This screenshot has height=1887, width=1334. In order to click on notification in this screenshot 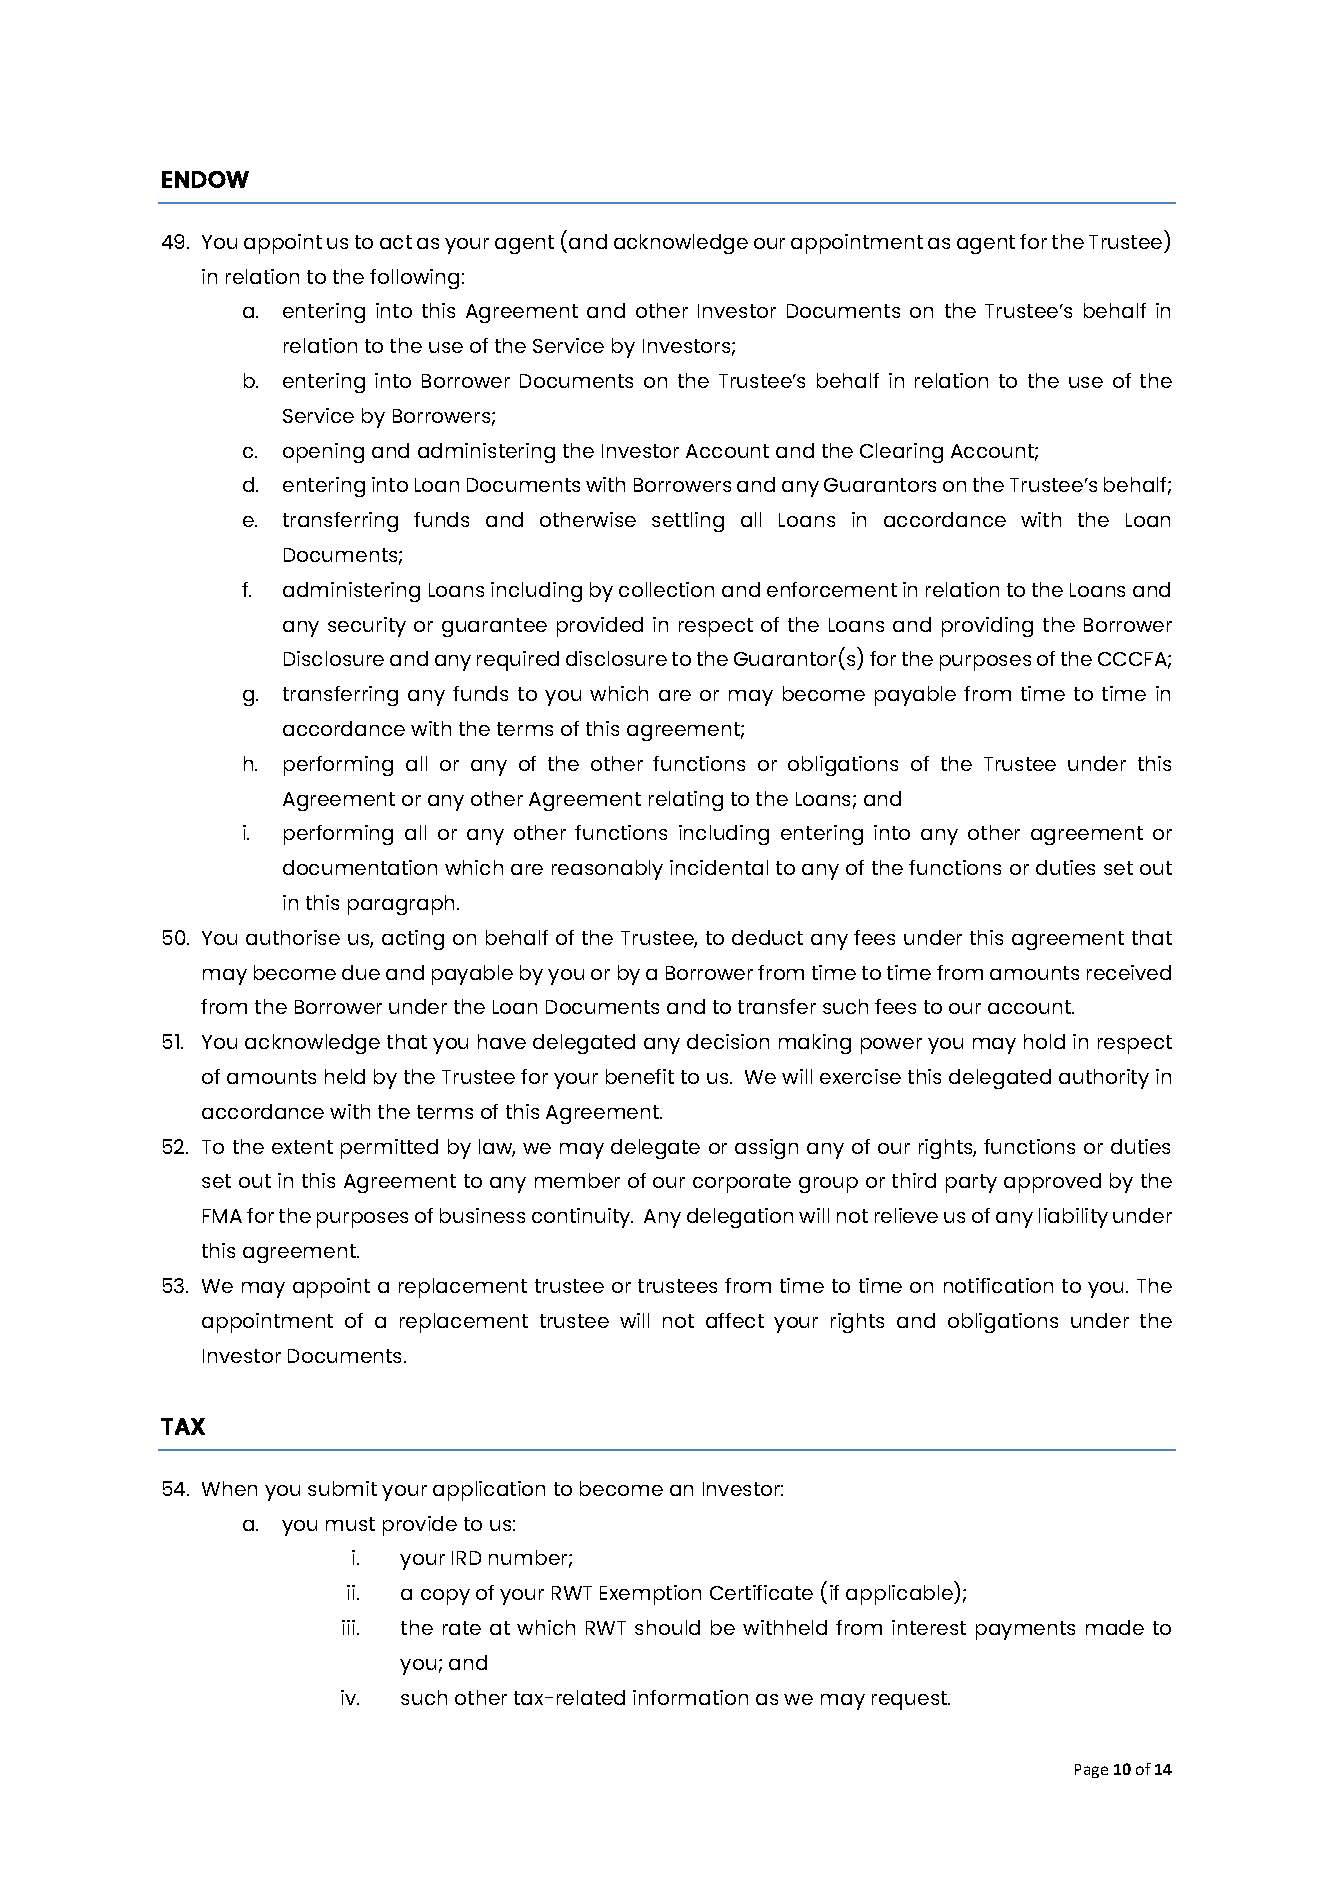, I will do `click(998, 1285)`.
